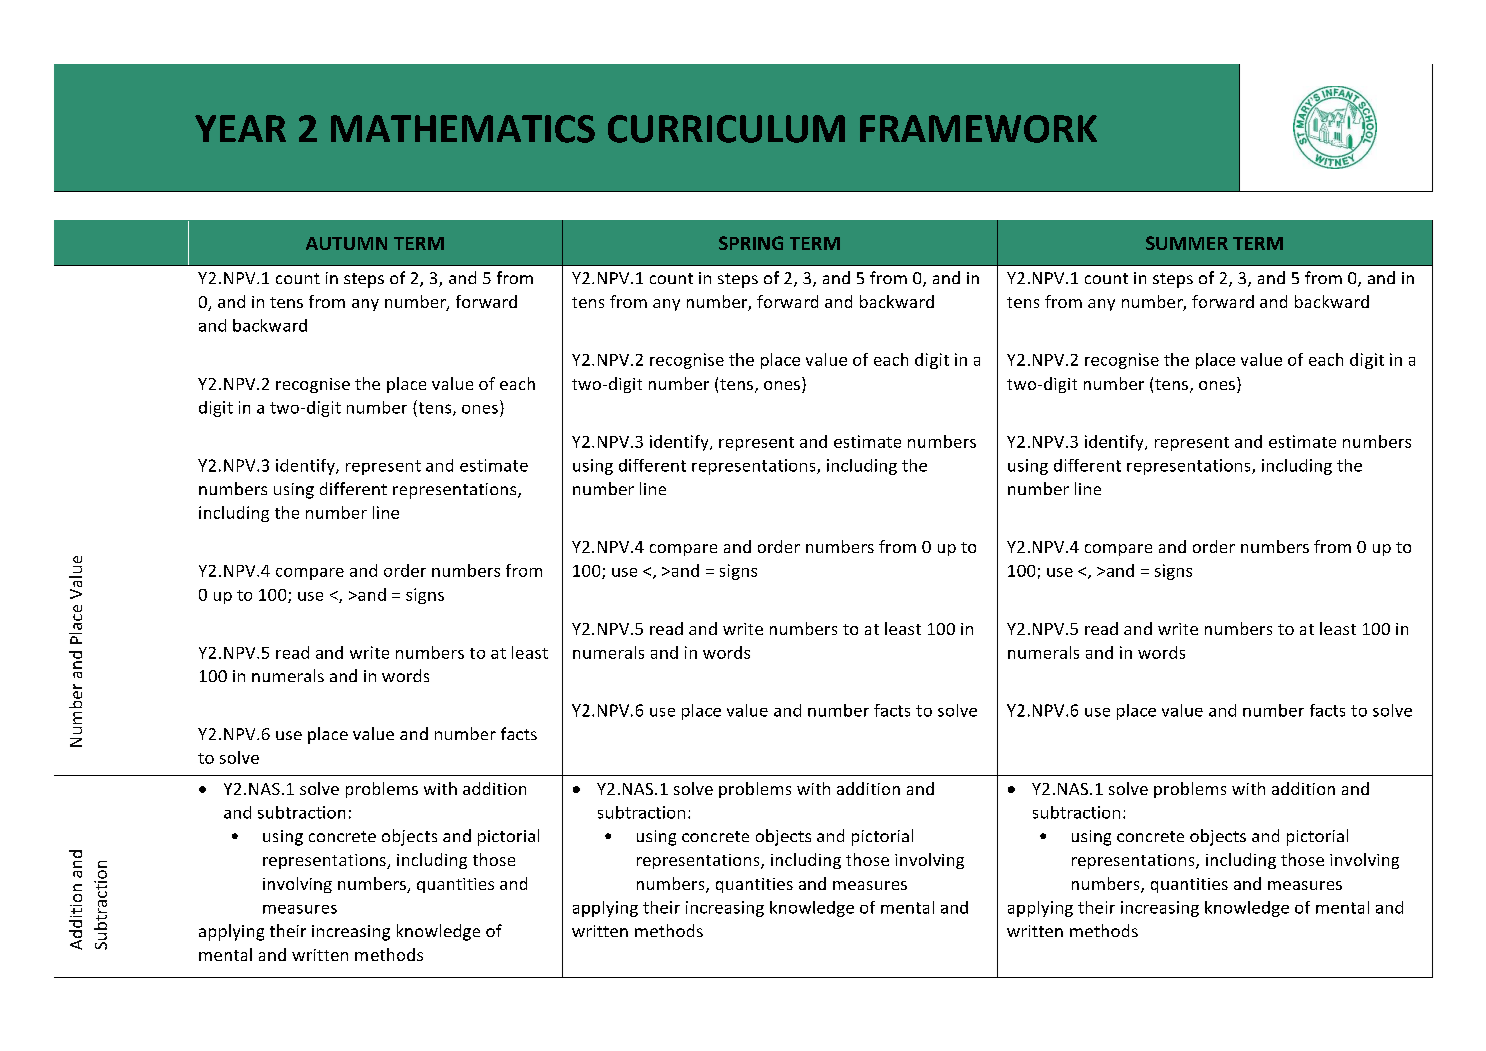  Describe the element at coordinates (978, 129) in the page. I see `FRAMEWORK` at that location.
